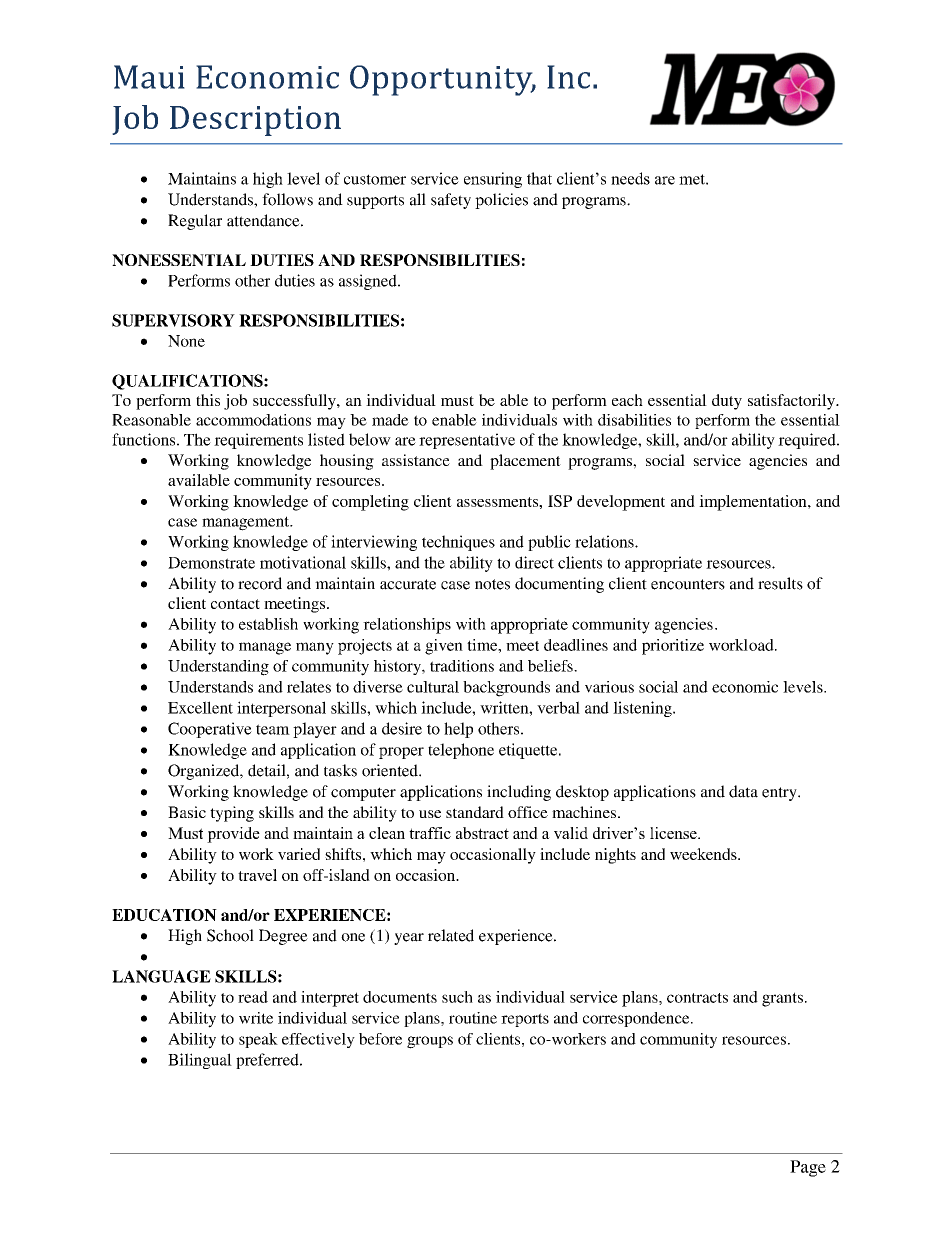 The width and height of the document is (952, 1233). I want to click on Demonstrate, so click(211, 563).
